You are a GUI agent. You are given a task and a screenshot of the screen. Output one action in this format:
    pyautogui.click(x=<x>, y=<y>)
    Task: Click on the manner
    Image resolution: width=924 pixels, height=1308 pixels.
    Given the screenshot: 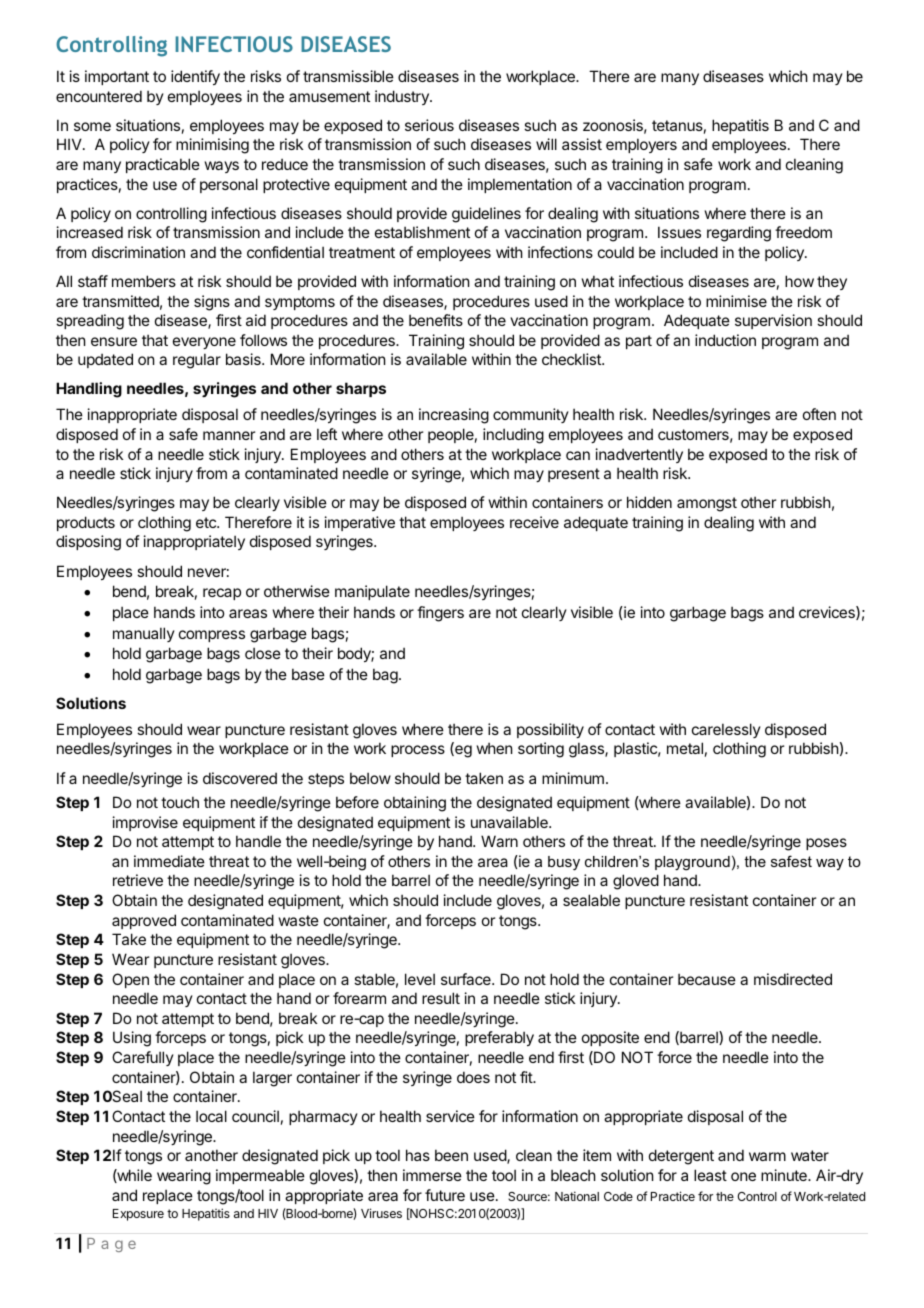 What is the action you would take?
    pyautogui.click(x=229, y=435)
